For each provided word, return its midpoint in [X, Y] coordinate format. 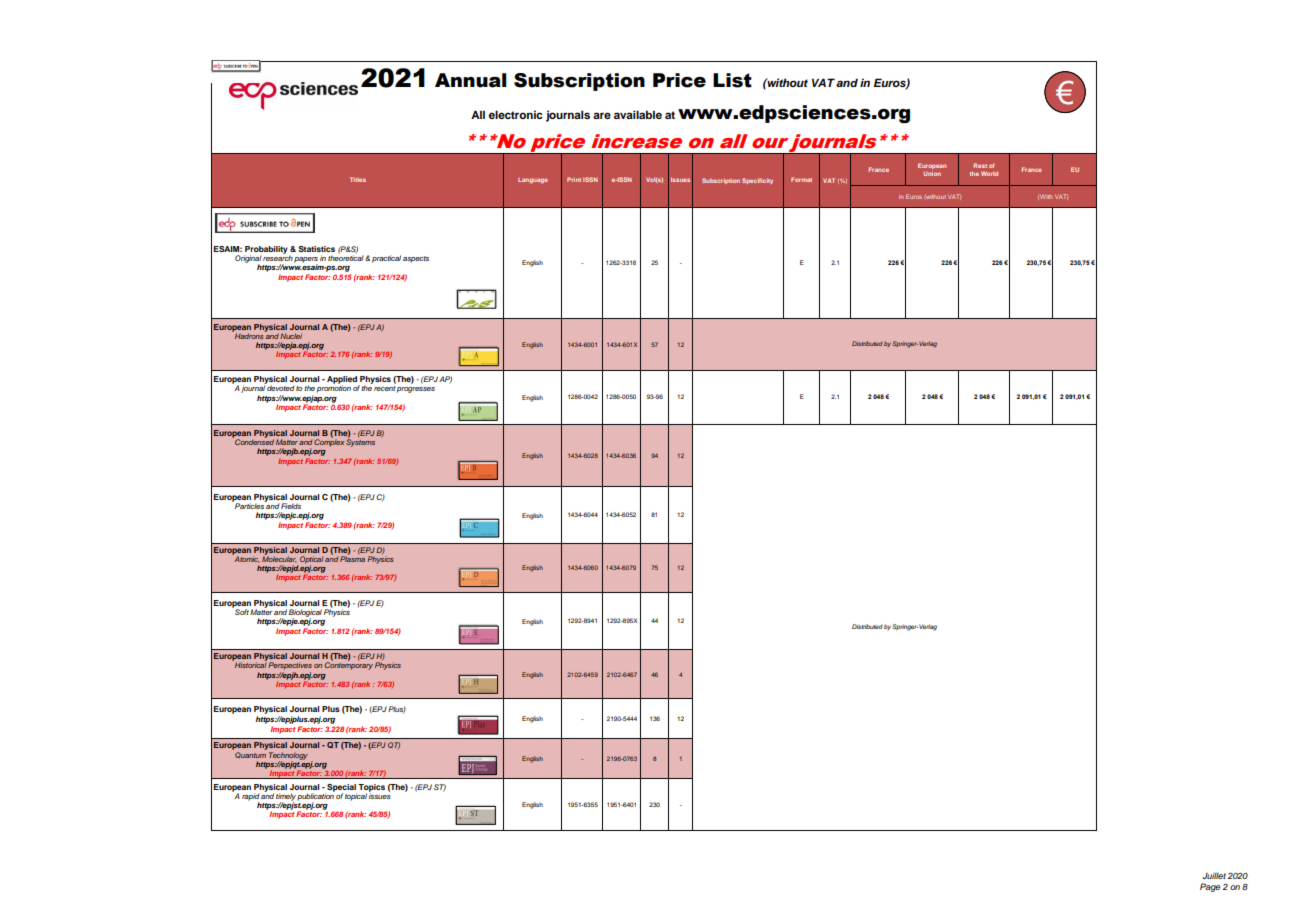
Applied [343, 381]
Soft [241, 611]
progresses [416, 390]
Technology [288, 757]
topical [356, 797]
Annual [471, 80]
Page [1210, 887]
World [989, 173]
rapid [251, 798]
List [732, 80]
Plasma [352, 558]
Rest [980, 165]
